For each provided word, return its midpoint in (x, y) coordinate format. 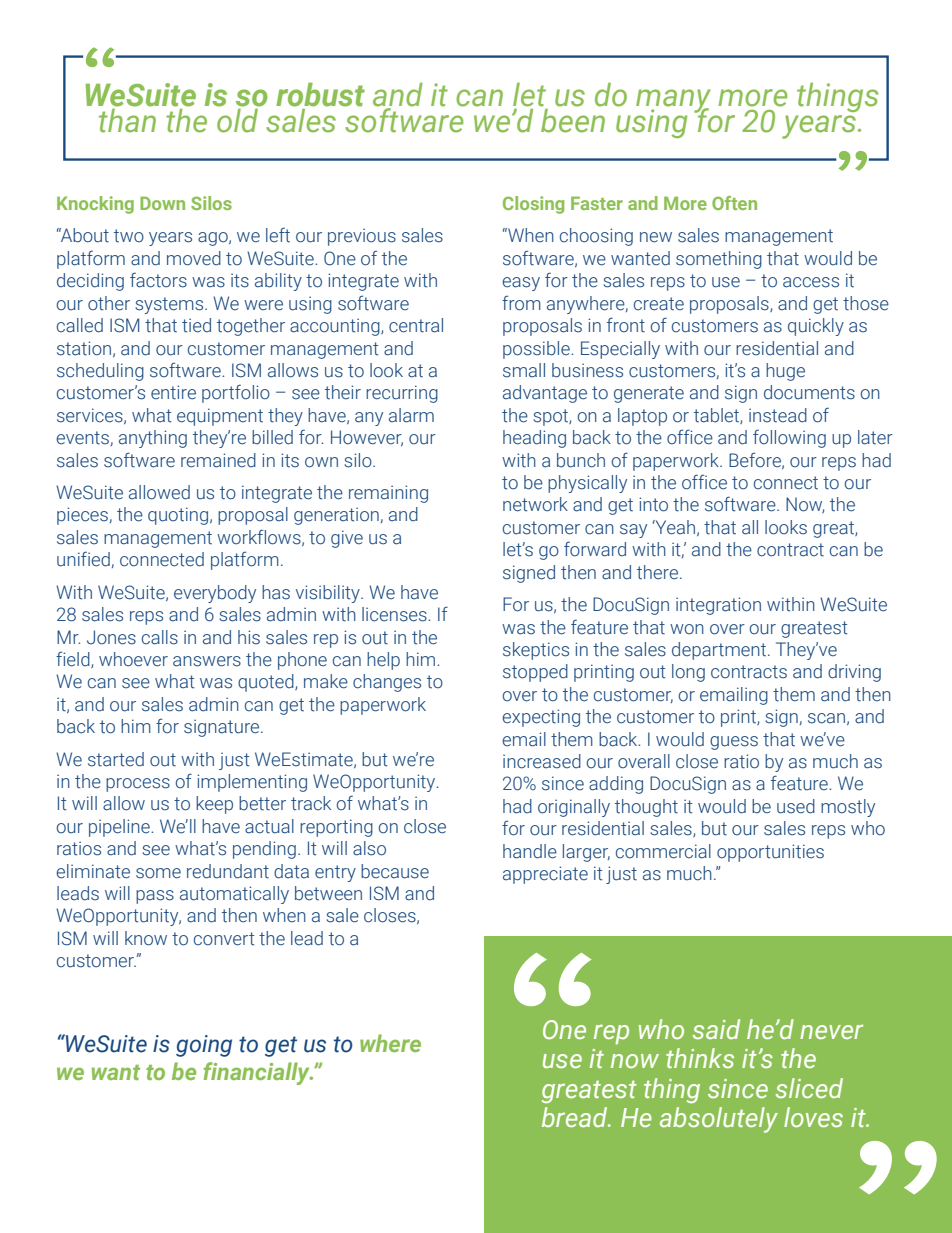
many (673, 102)
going (204, 1046)
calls (160, 637)
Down (162, 203)
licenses (395, 614)
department (720, 651)
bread (576, 1117)
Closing (533, 205)
